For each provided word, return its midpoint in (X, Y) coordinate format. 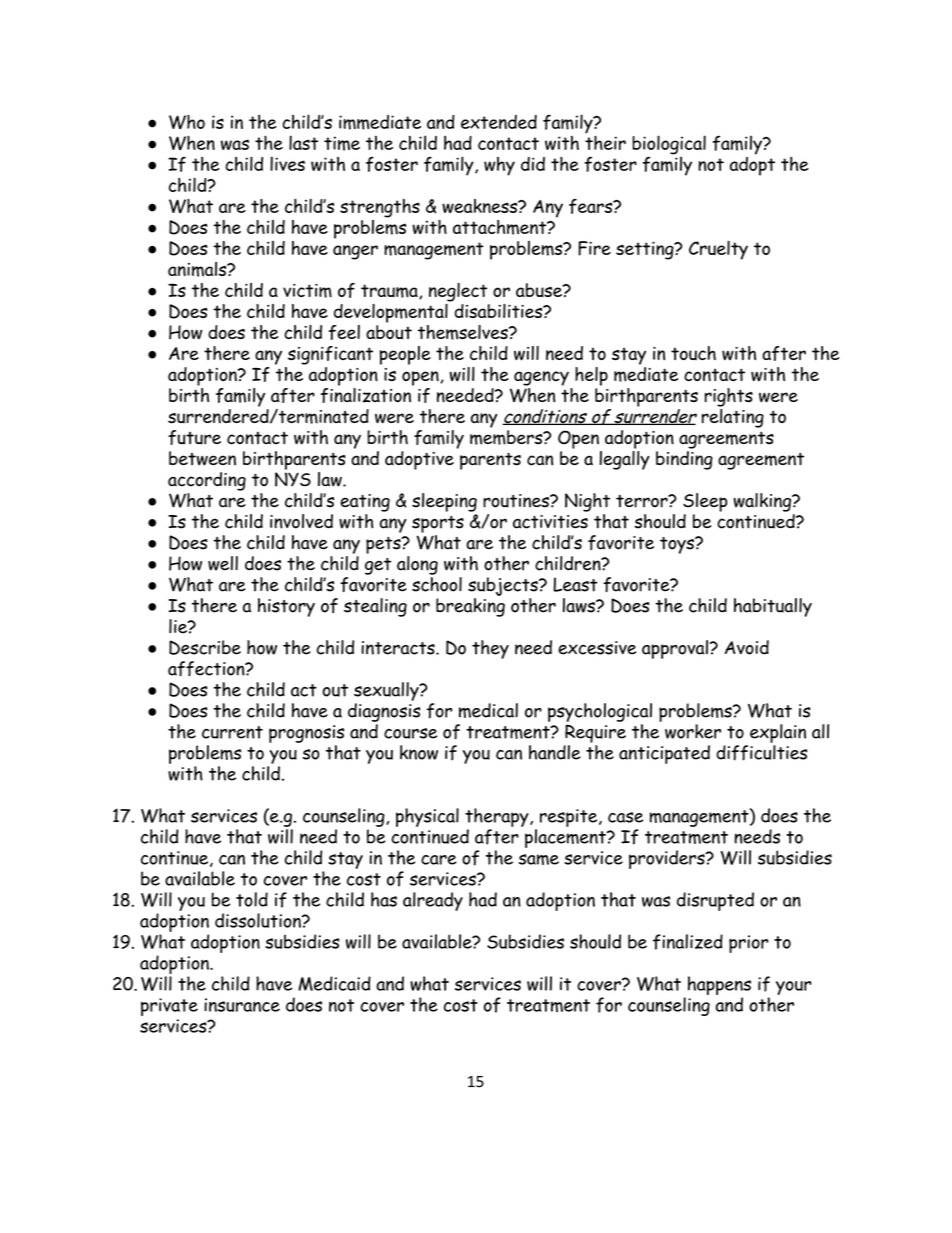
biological (669, 146)
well (223, 563)
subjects (504, 586)
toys (678, 545)
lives (287, 163)
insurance (242, 1005)
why (499, 166)
